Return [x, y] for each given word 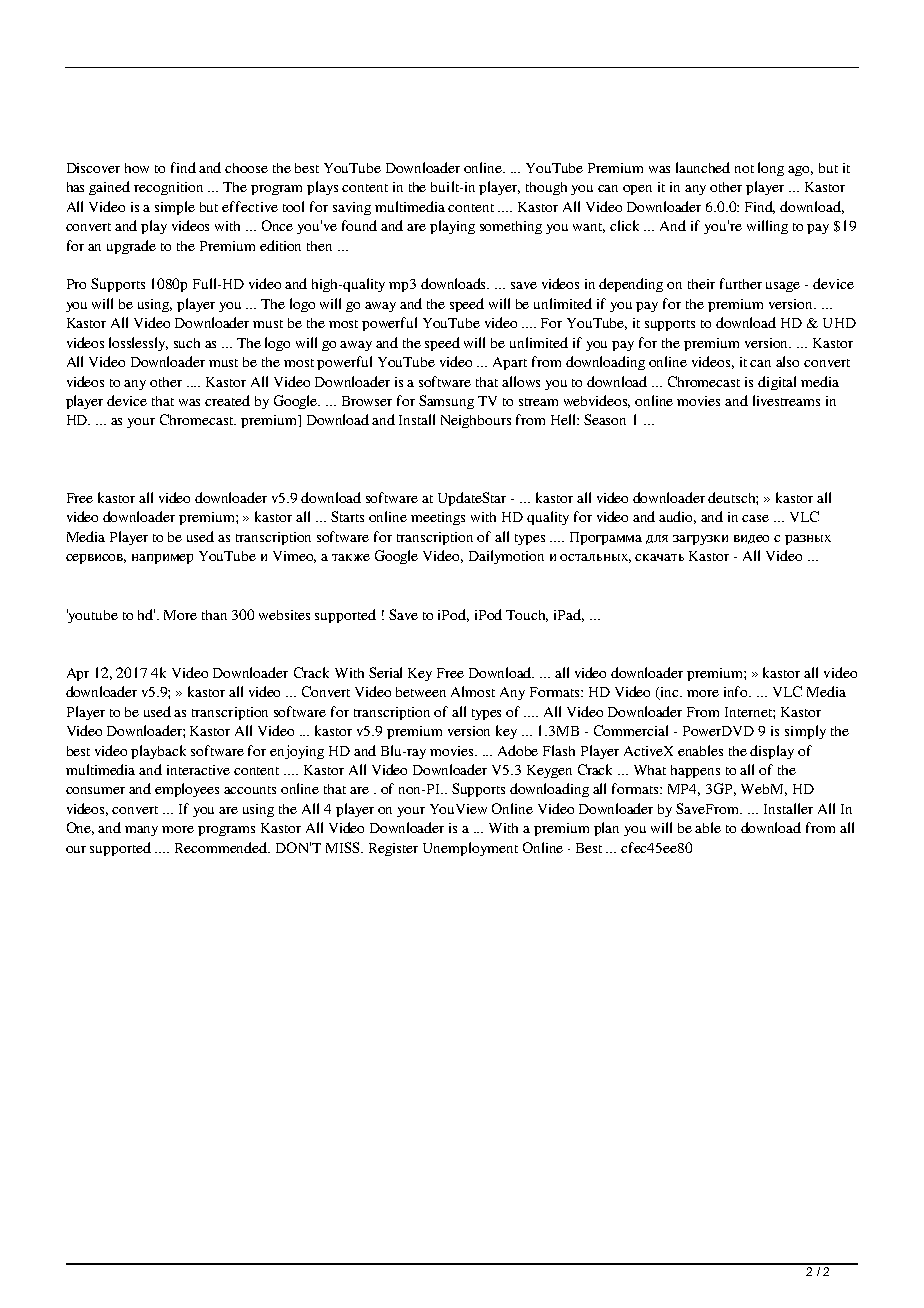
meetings [438, 518]
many [141, 831]
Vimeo [294, 557]
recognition [168, 188]
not [744, 169]
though [546, 188]
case [755, 518]
